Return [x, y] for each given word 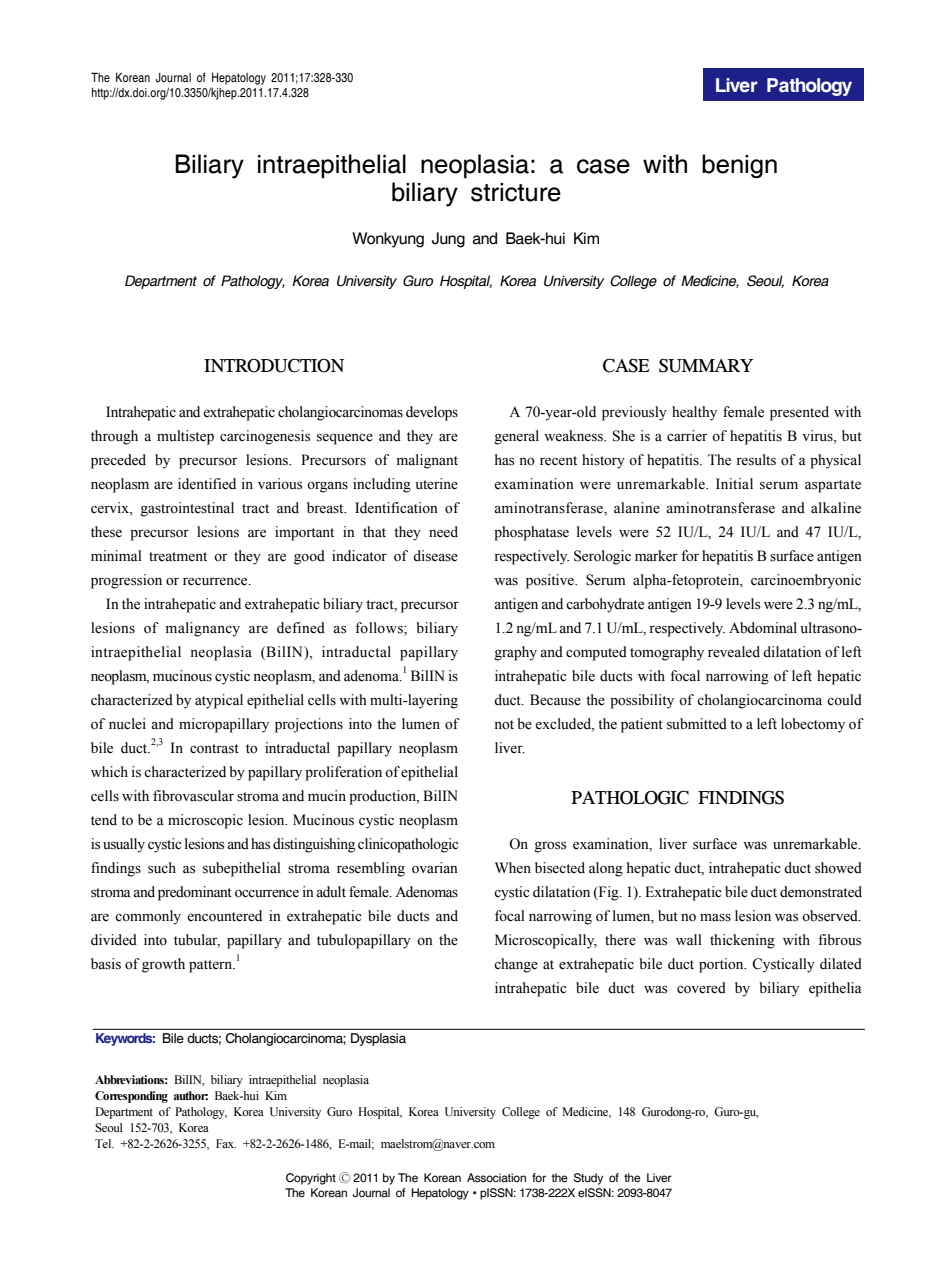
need [443, 532]
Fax [226, 1143]
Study [588, 1179]
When [513, 868]
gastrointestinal [187, 509]
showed [838, 868]
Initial [734, 483]
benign [739, 166]
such [162, 868]
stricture [516, 192]
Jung [448, 240]
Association [496, 1177]
